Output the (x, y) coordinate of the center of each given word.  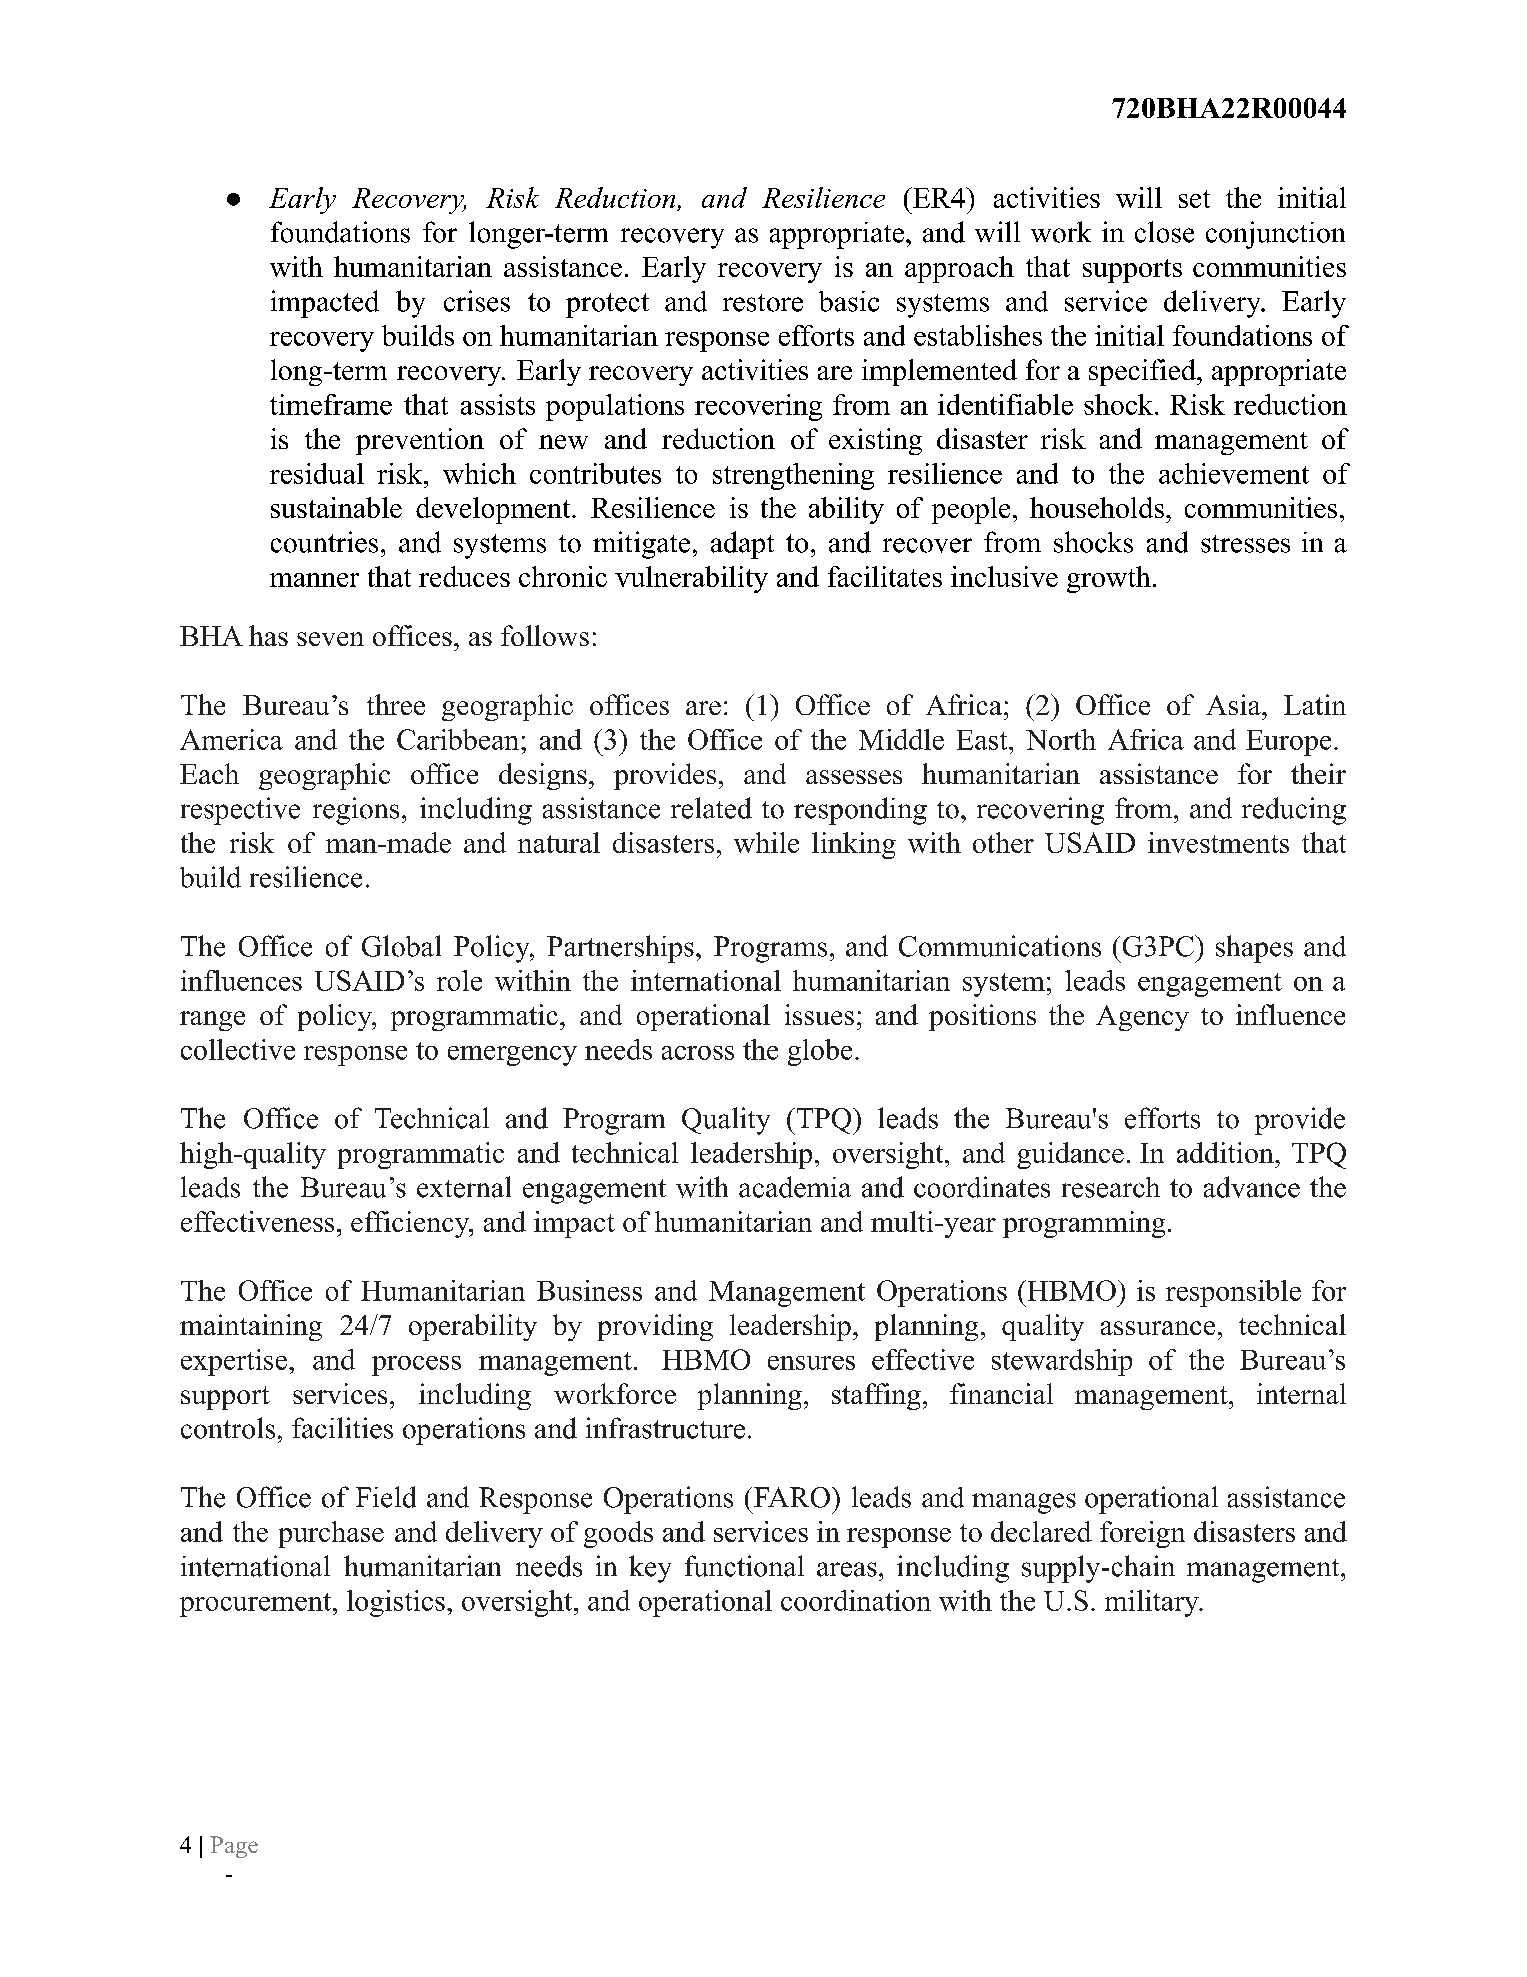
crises (477, 301)
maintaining (251, 1327)
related (711, 808)
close (1164, 232)
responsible (1233, 1293)
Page (234, 1847)
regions (356, 811)
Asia (1234, 704)
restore (763, 303)
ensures (811, 1363)
